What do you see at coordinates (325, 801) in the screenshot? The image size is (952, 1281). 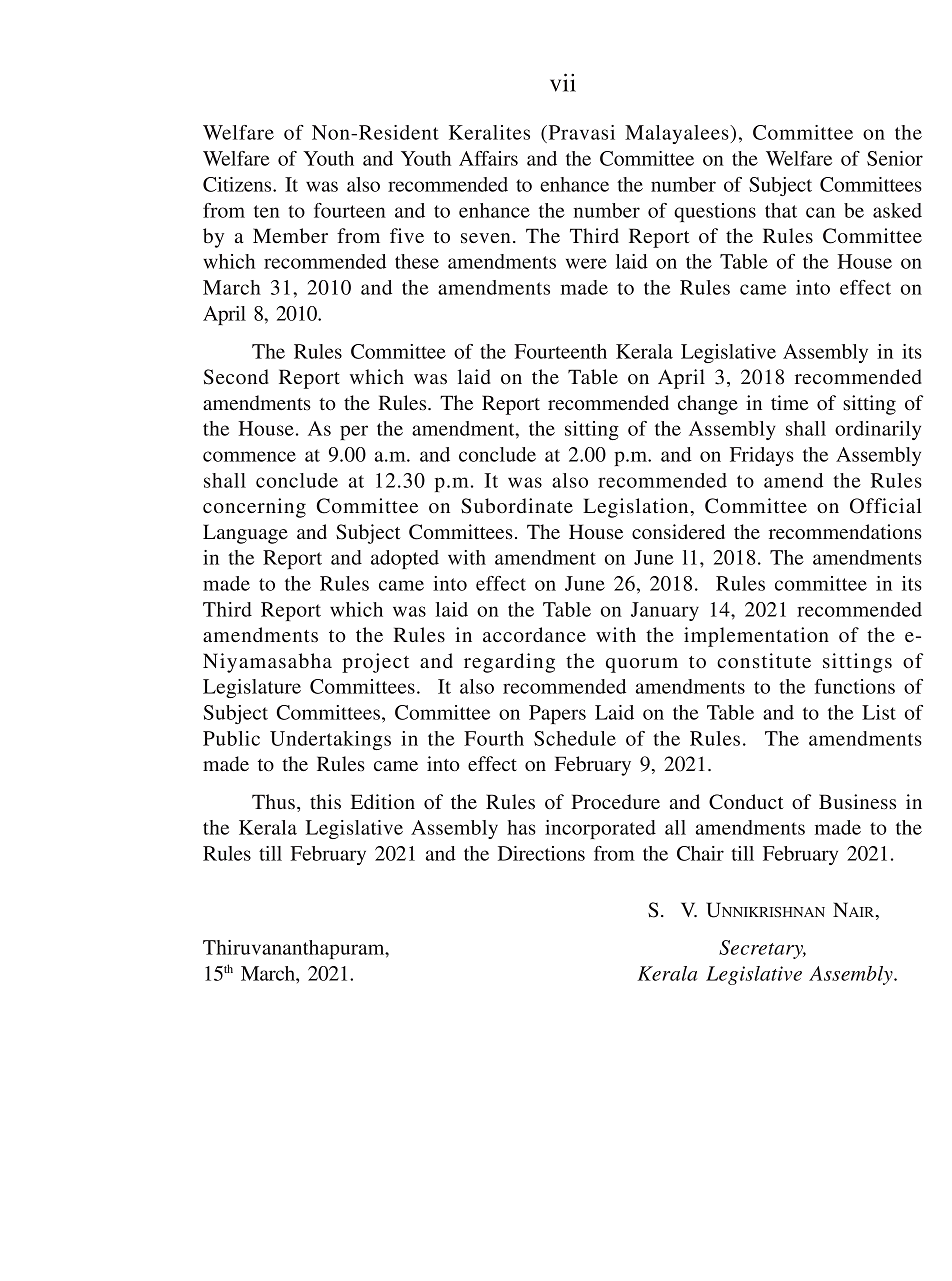 I see `this` at bounding box center [325, 801].
